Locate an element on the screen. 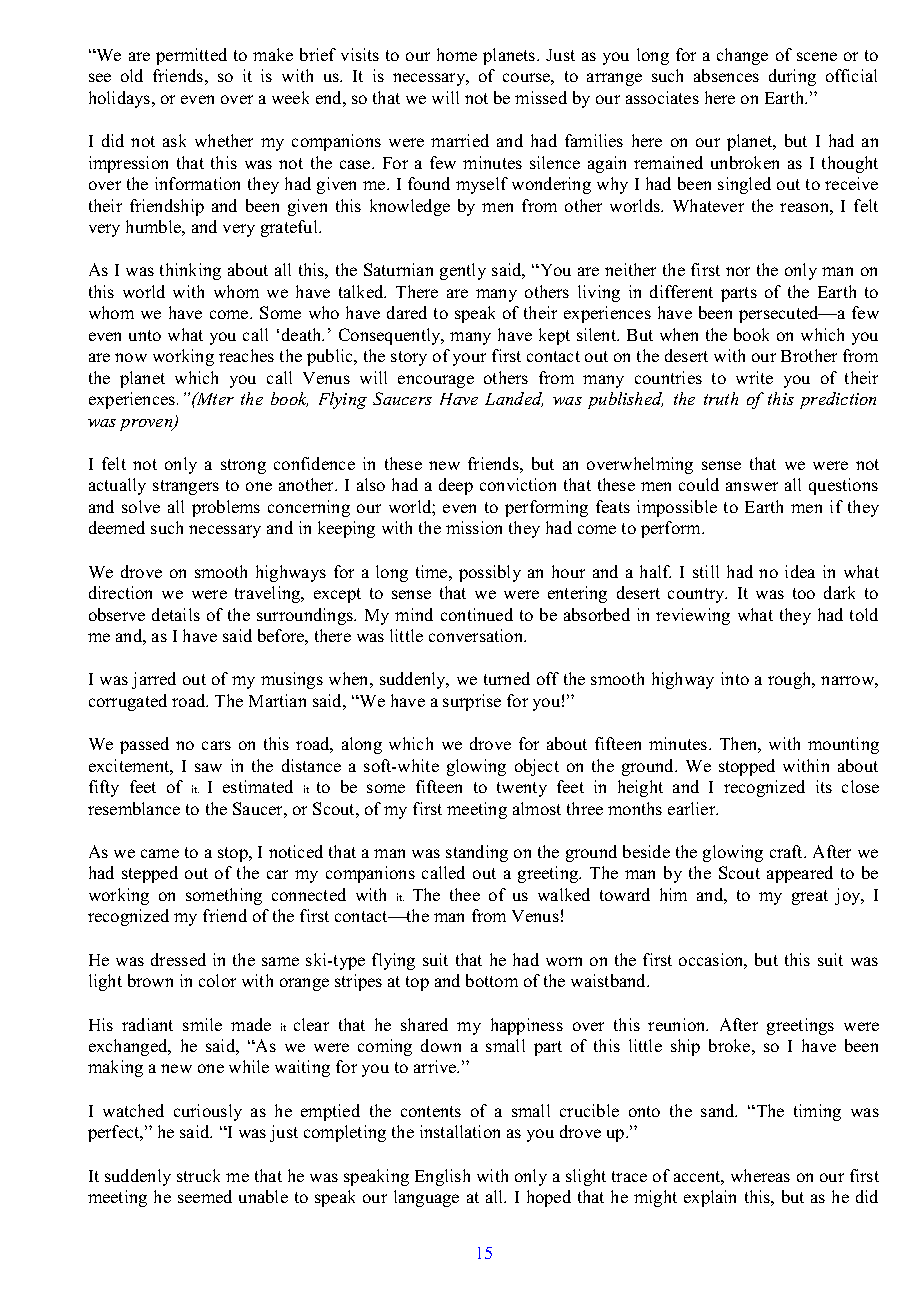 This screenshot has width=924, height=1308. home is located at coordinates (457, 54).
